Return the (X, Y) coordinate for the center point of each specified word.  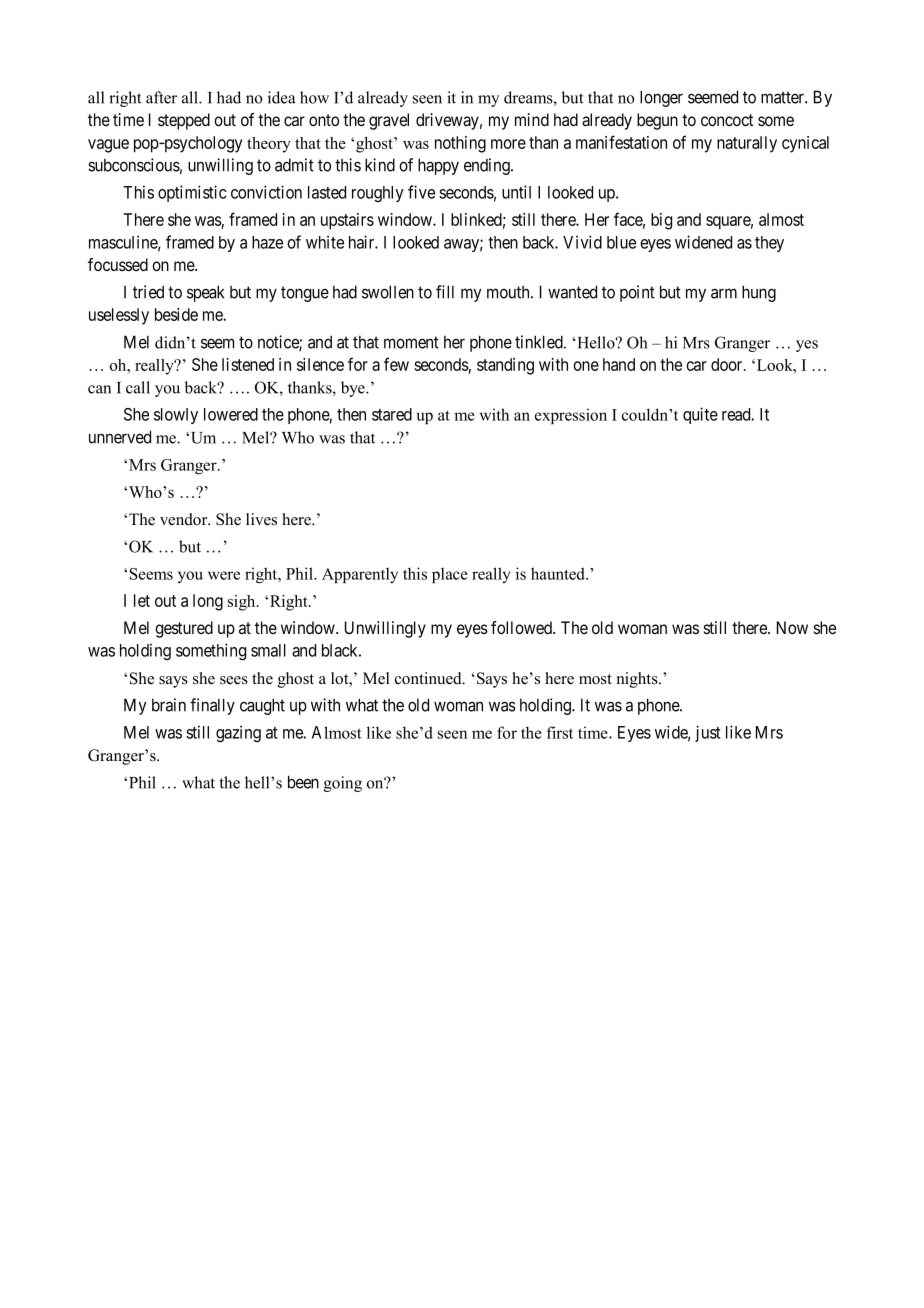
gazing (238, 733)
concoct (727, 120)
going (343, 784)
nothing (460, 144)
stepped (184, 121)
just (708, 733)
